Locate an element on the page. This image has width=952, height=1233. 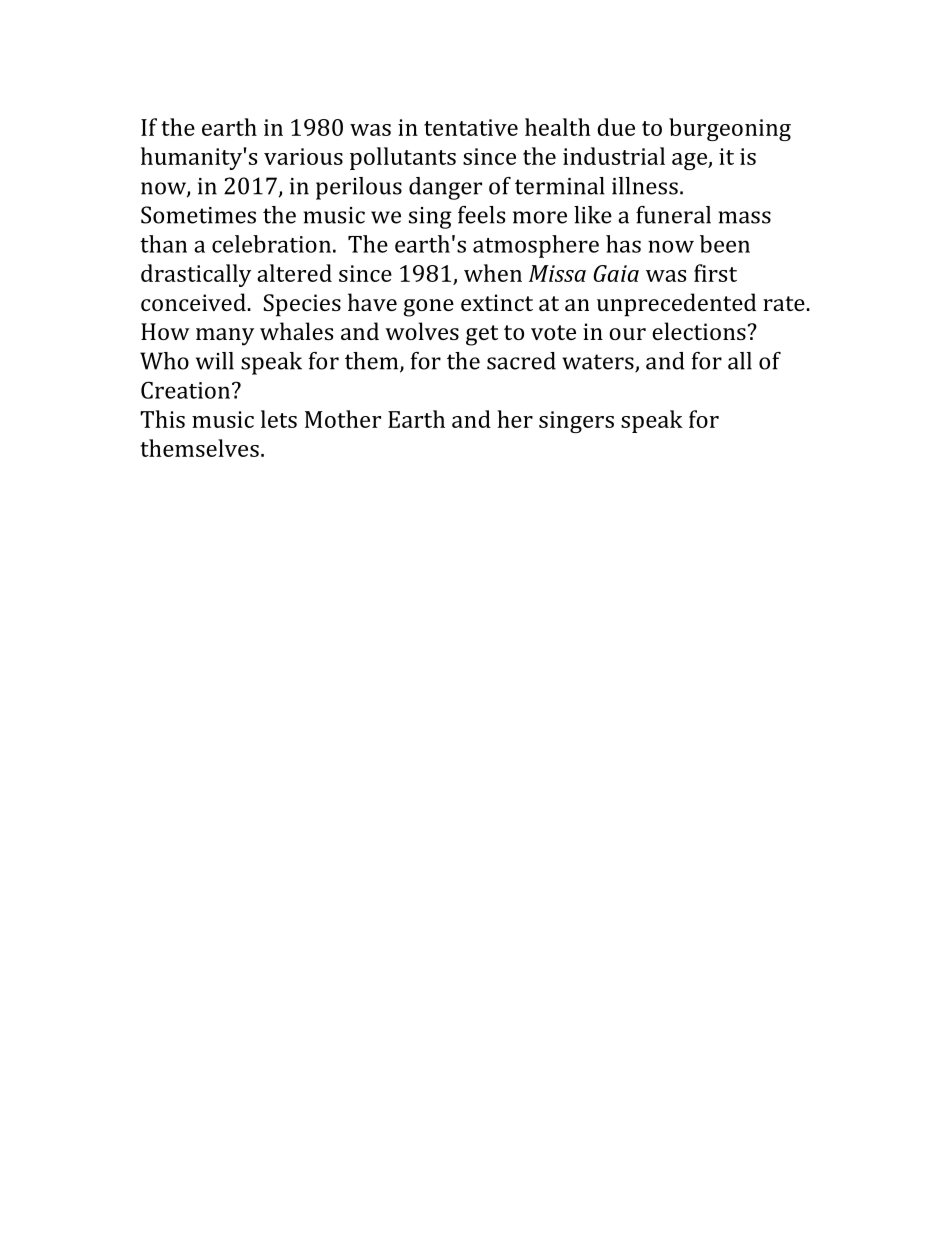
tentative is located at coordinates (471, 127).
